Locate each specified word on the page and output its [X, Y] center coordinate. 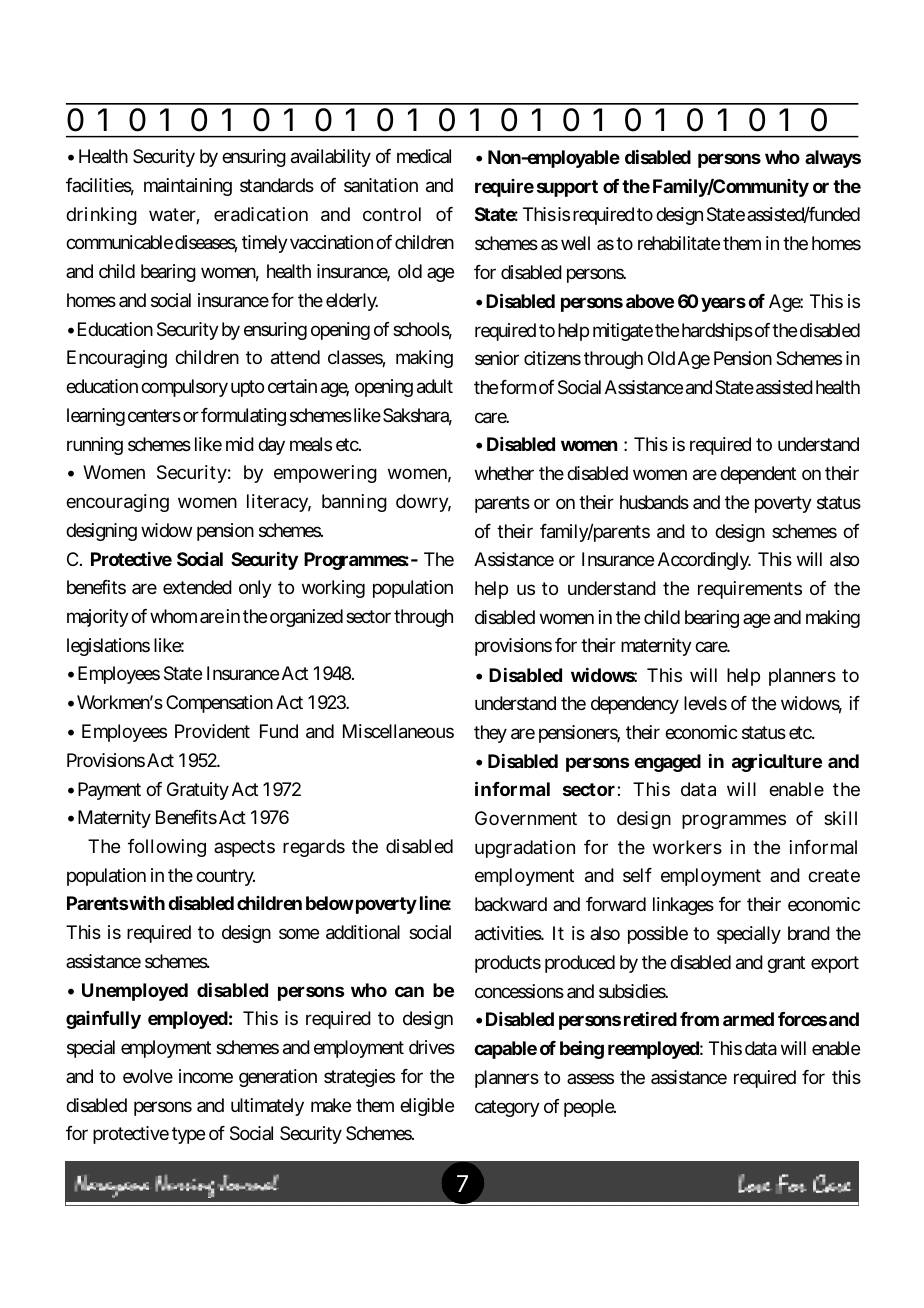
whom [173, 616]
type [188, 1136]
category [507, 1108]
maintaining [188, 187]
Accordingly [704, 561]
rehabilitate [679, 243]
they [490, 734]
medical [424, 156]
